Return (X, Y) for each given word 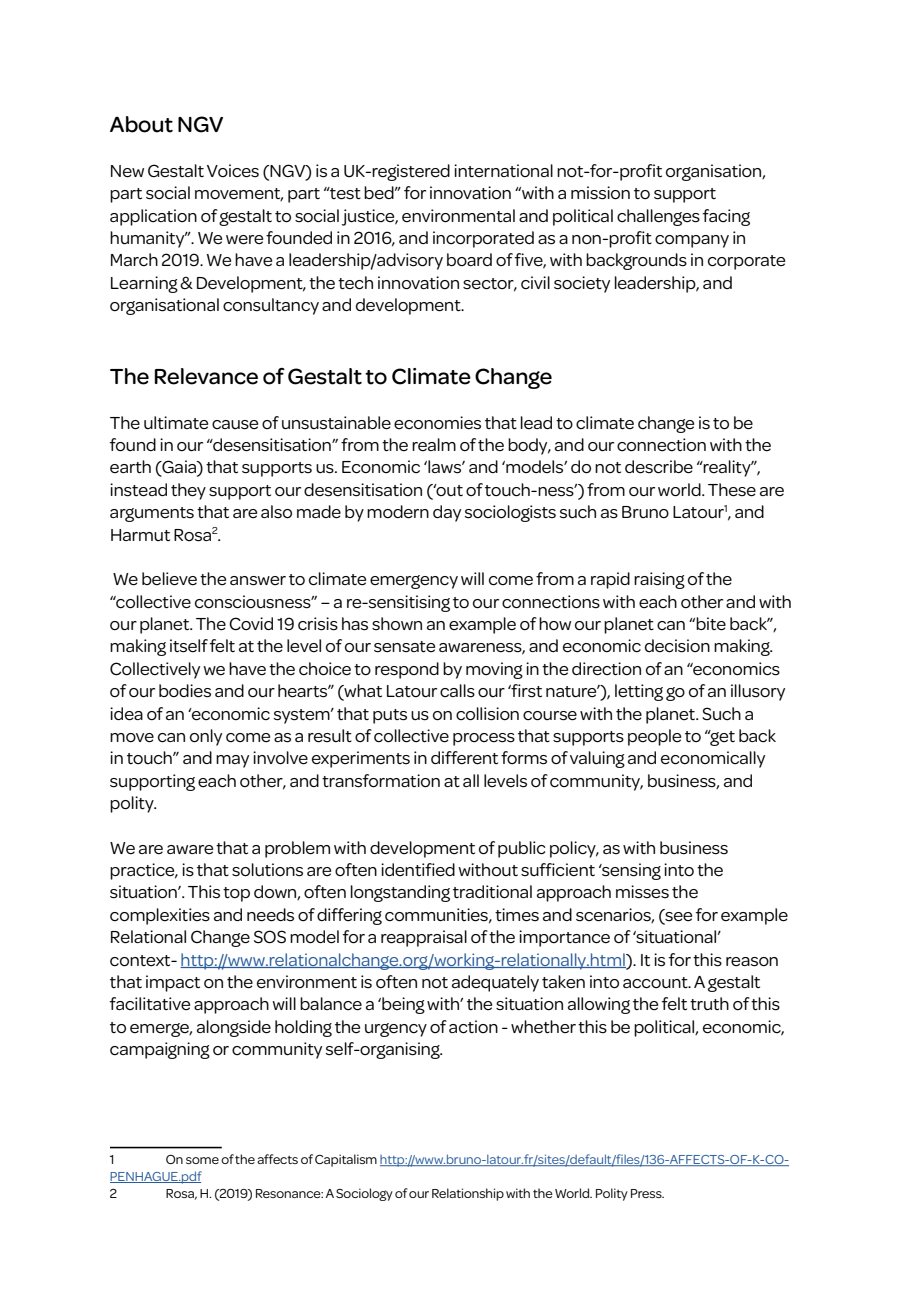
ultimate (176, 422)
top (236, 894)
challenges (658, 217)
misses (642, 892)
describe (659, 467)
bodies (185, 691)
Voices (233, 171)
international (503, 170)
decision (677, 646)
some (202, 1160)
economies (437, 423)
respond (407, 670)
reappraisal (424, 938)
